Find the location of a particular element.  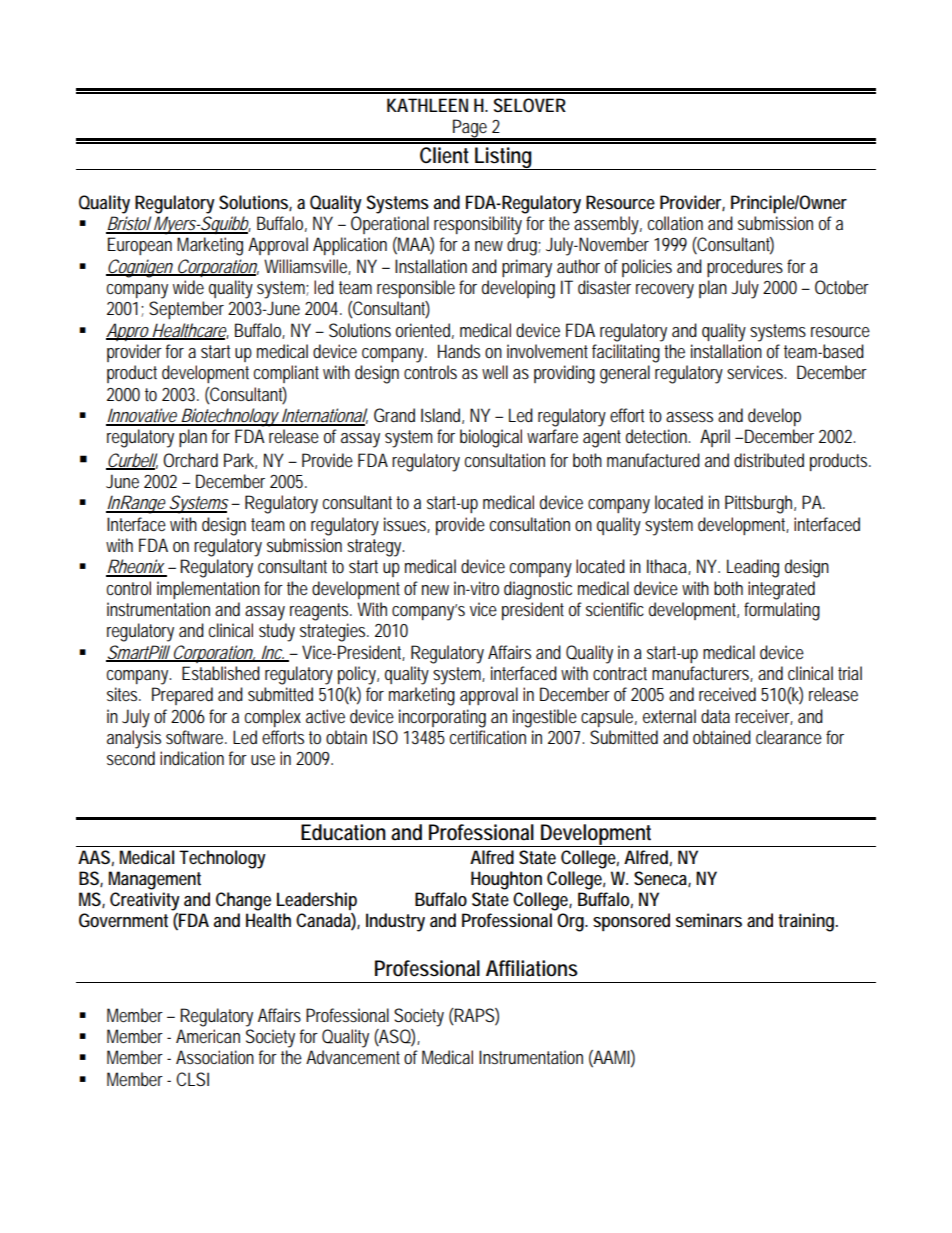

collation is located at coordinates (675, 223).
